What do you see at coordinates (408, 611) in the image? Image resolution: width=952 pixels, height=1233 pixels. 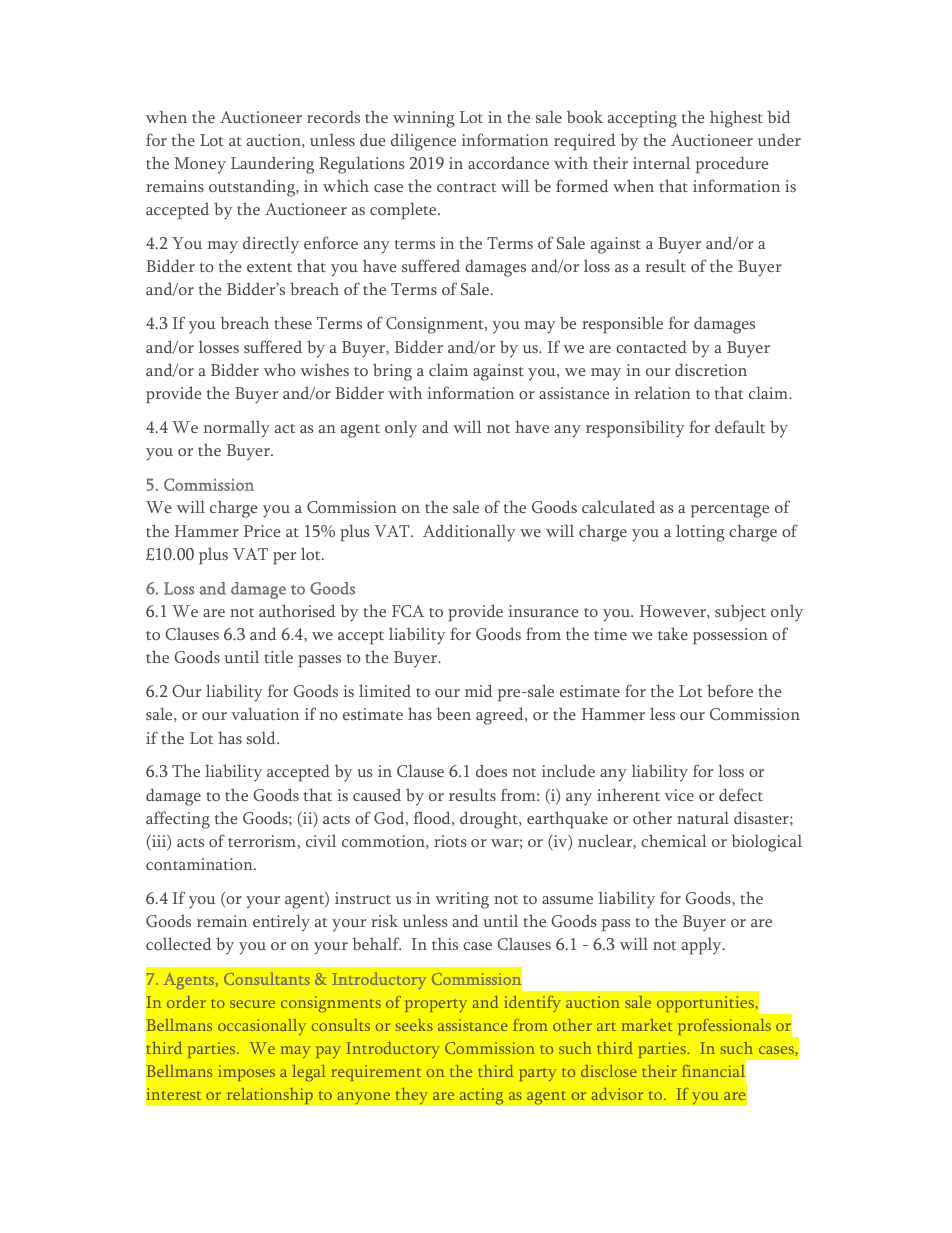 I see `FCA` at bounding box center [408, 611].
